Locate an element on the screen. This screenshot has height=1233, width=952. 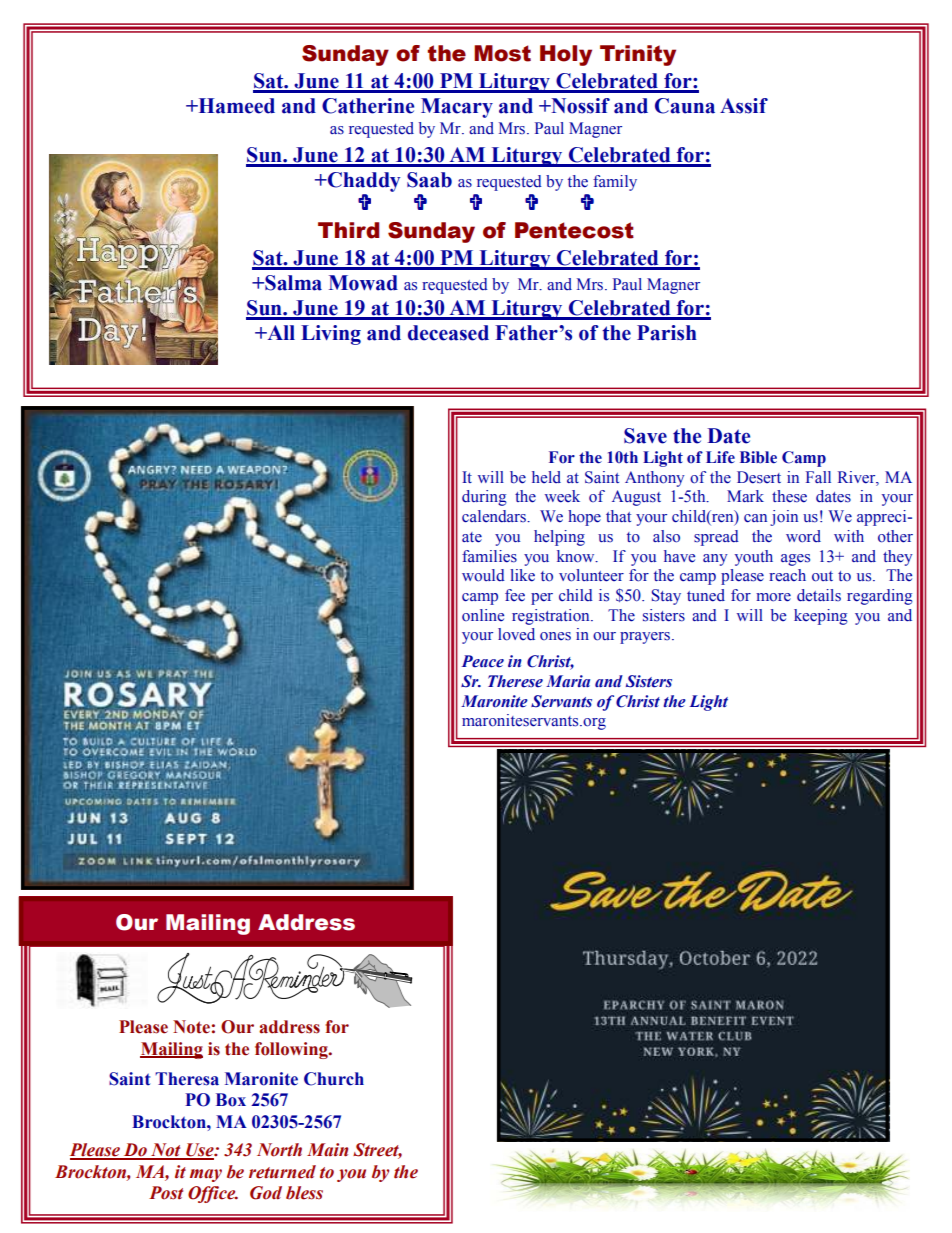
Parish is located at coordinates (667, 333).
